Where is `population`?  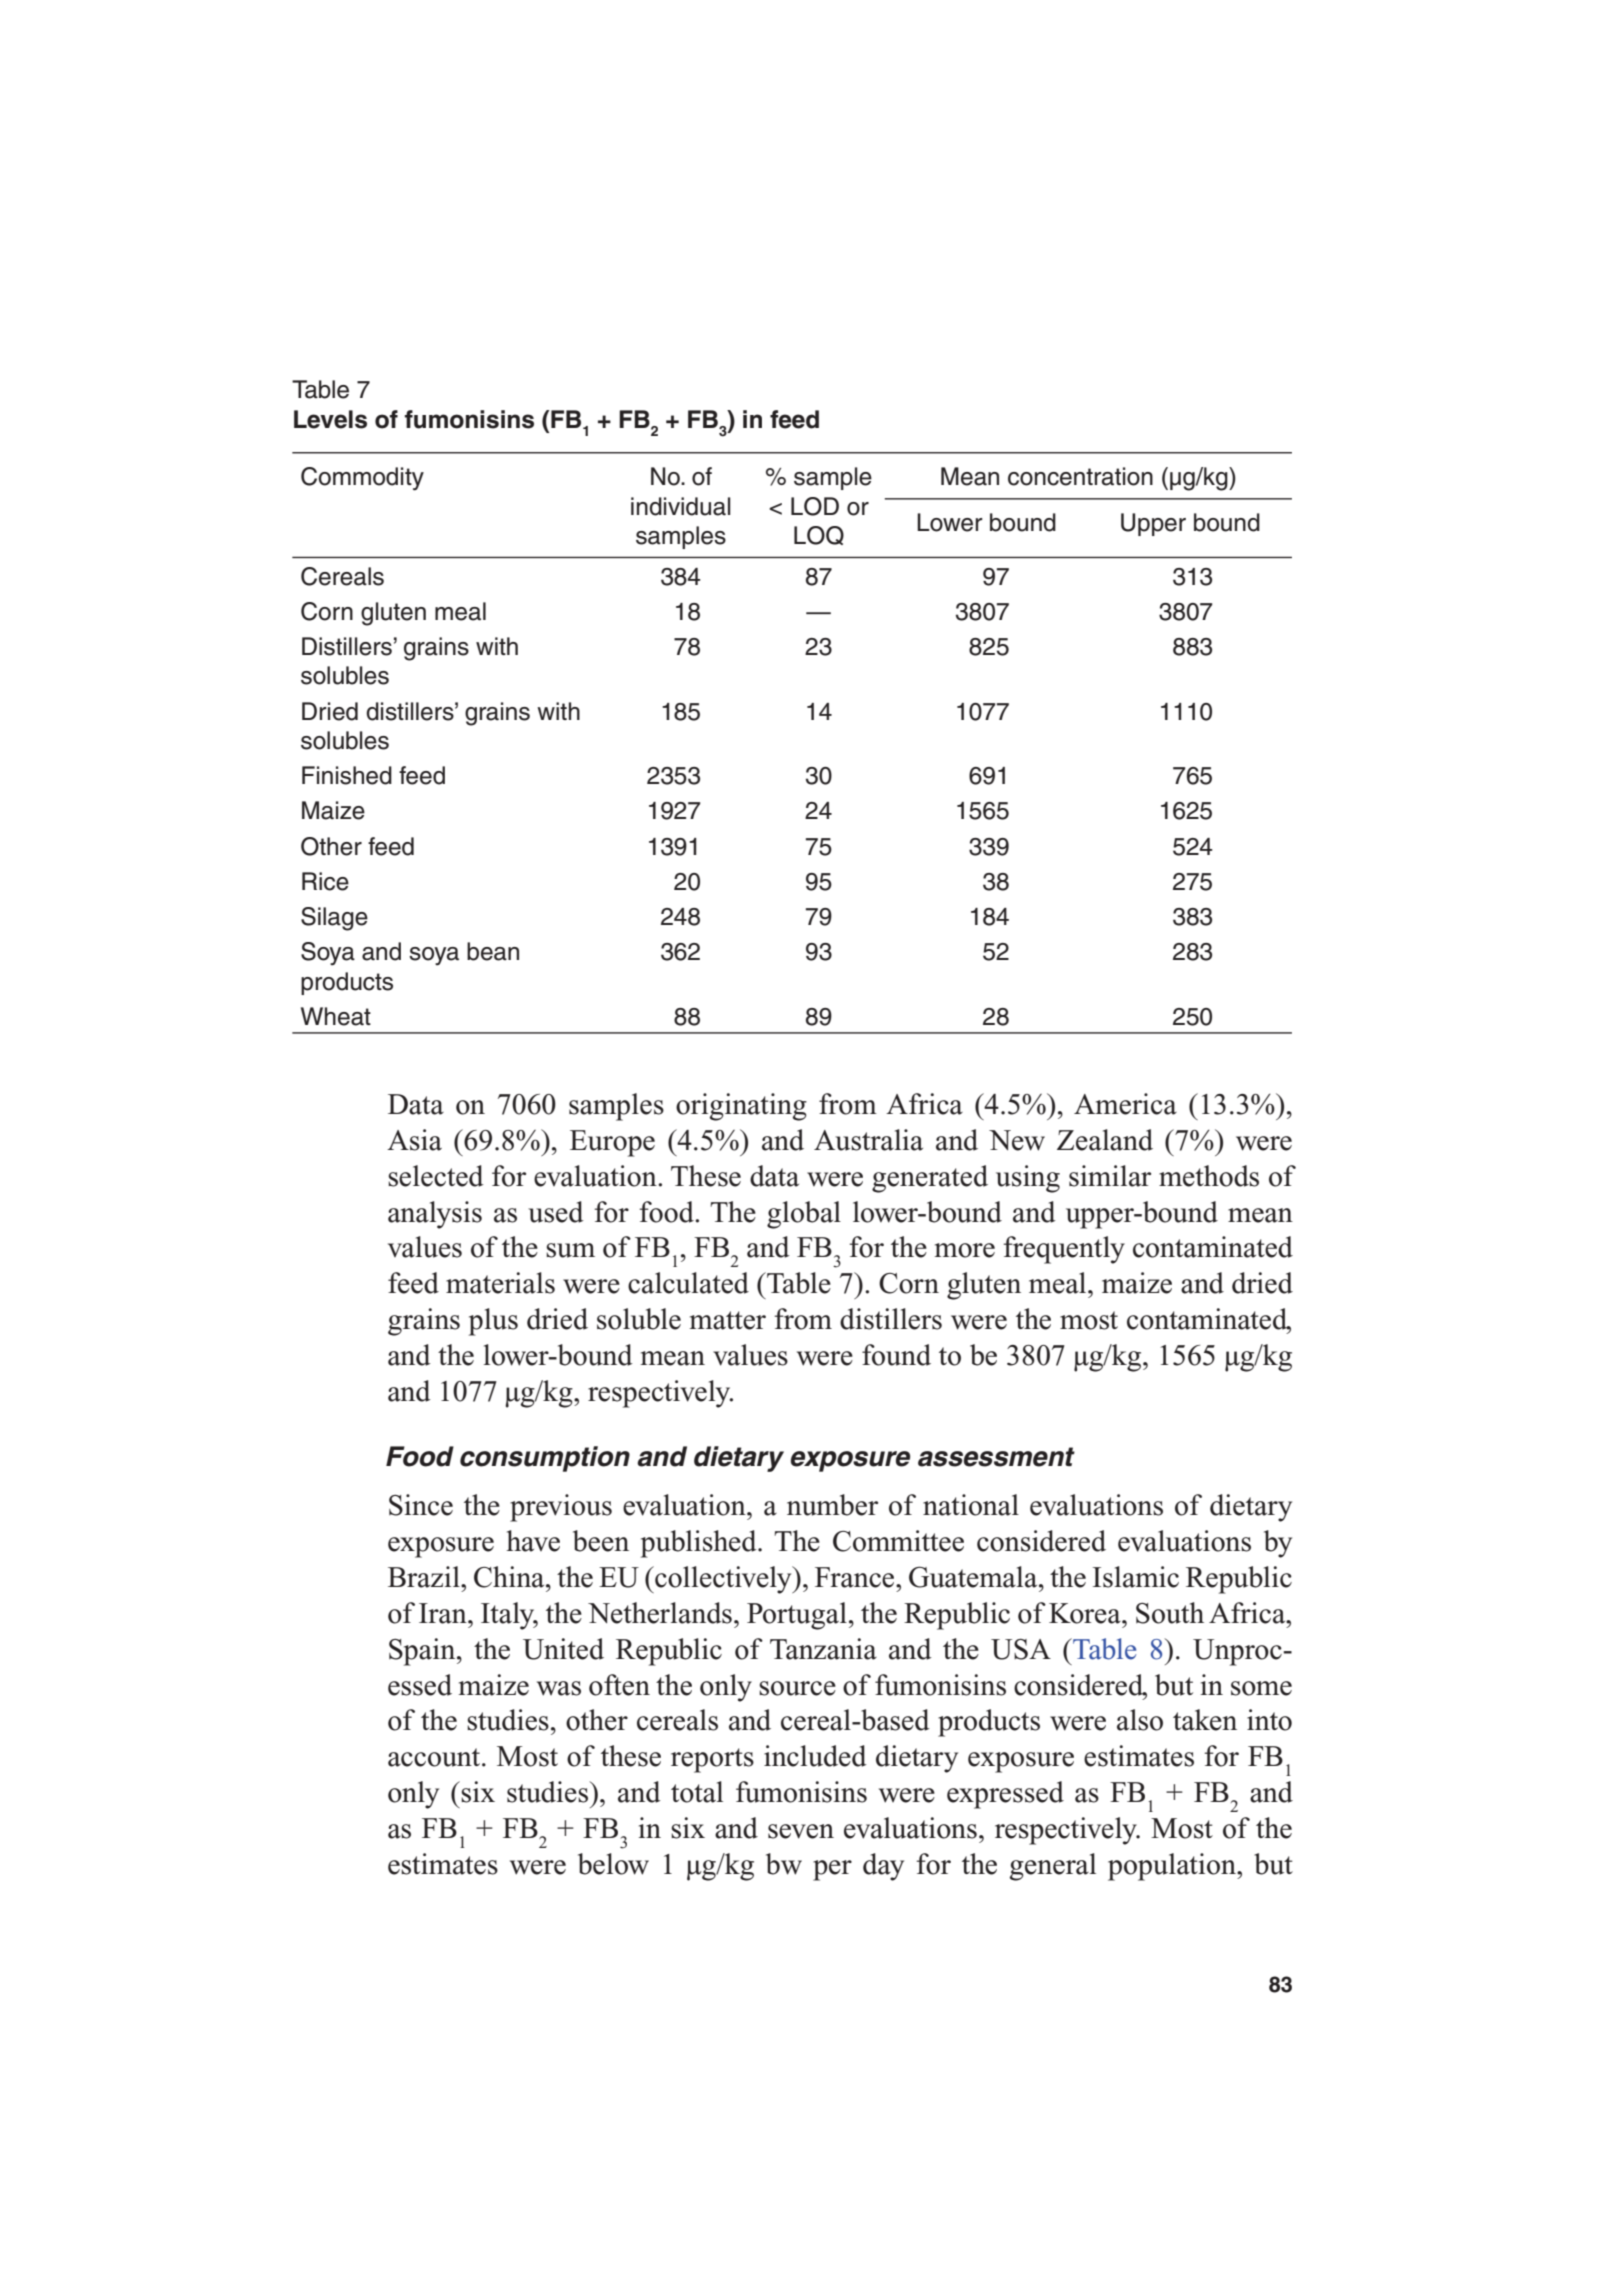 population is located at coordinates (1173, 1867).
